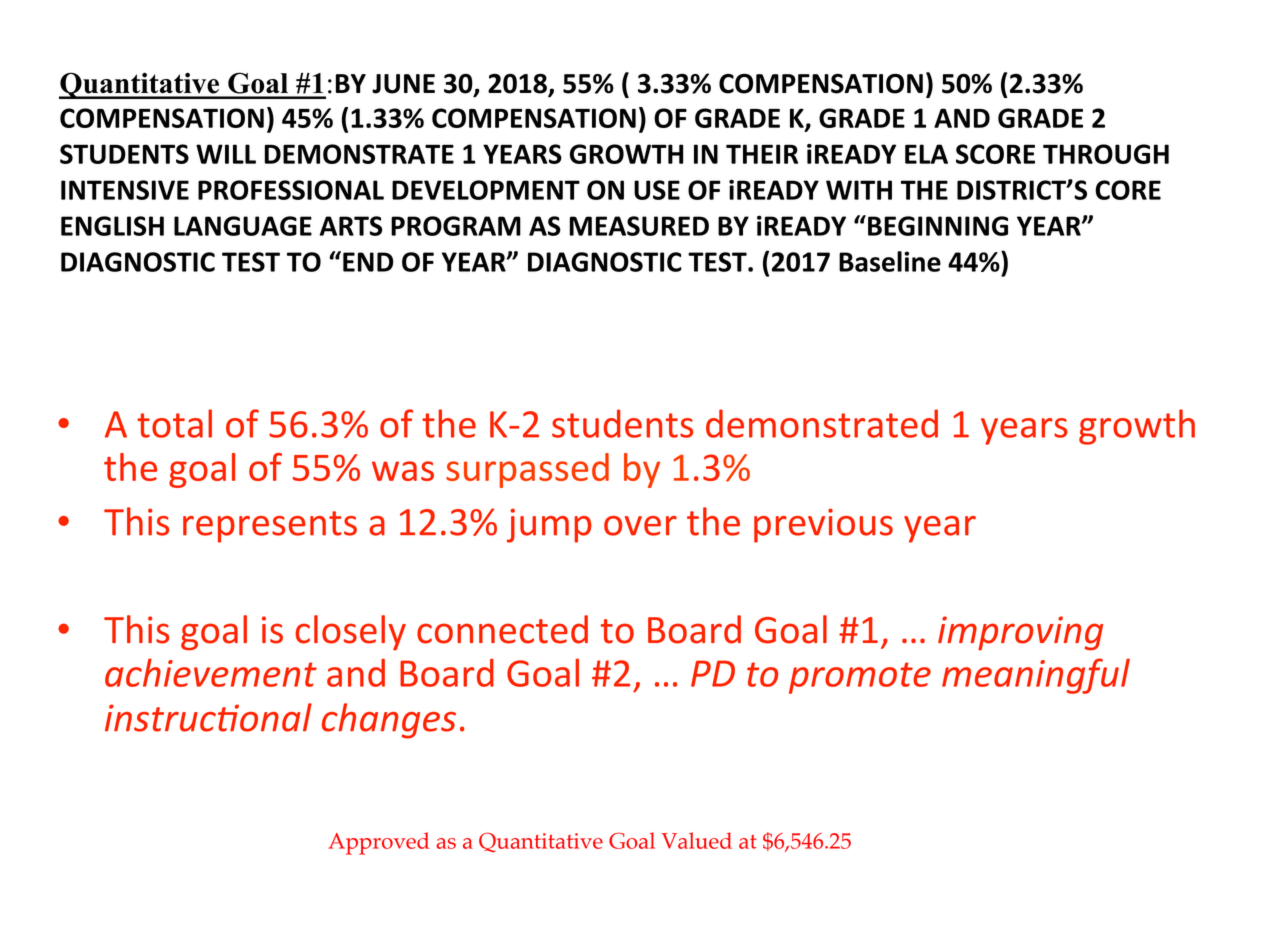 The width and height of the image is (1270, 952). Describe the element at coordinates (527, 470) in the image. I see `surpassed` at that location.
